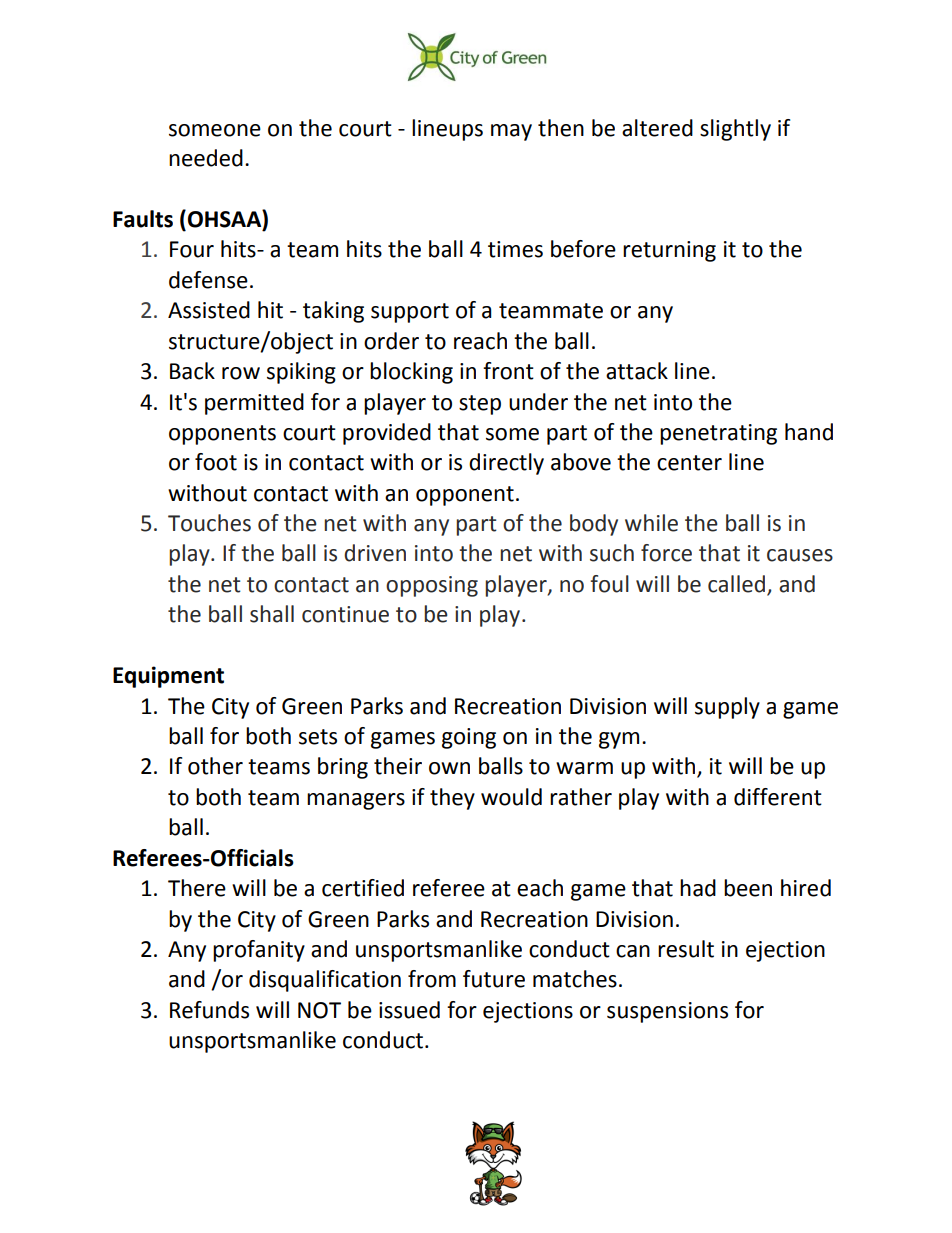 This page has width=952, height=1233. Describe the element at coordinates (432, 586) in the page. I see `opposing` at that location.
